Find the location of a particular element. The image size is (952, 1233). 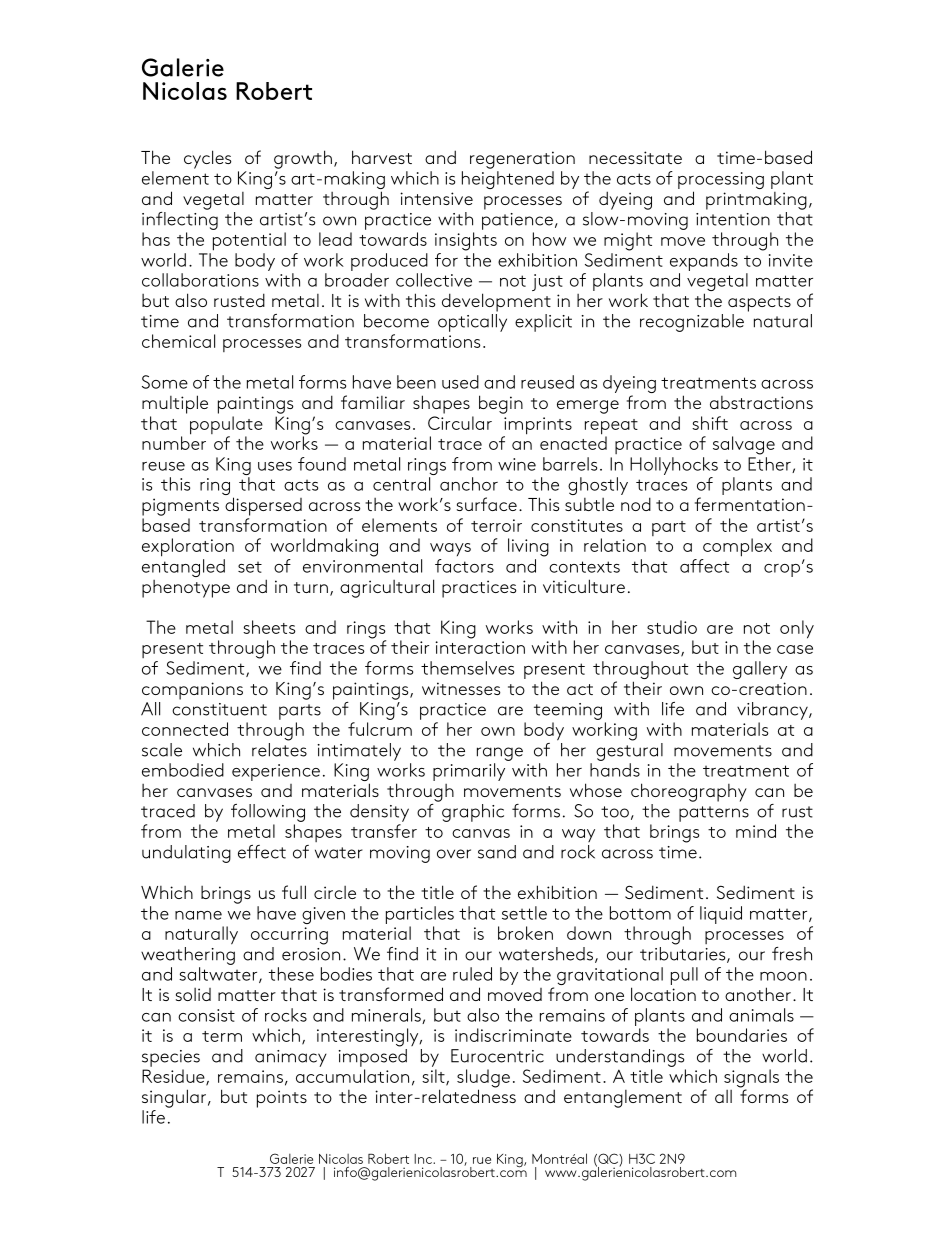

points is located at coordinates (282, 1099).
